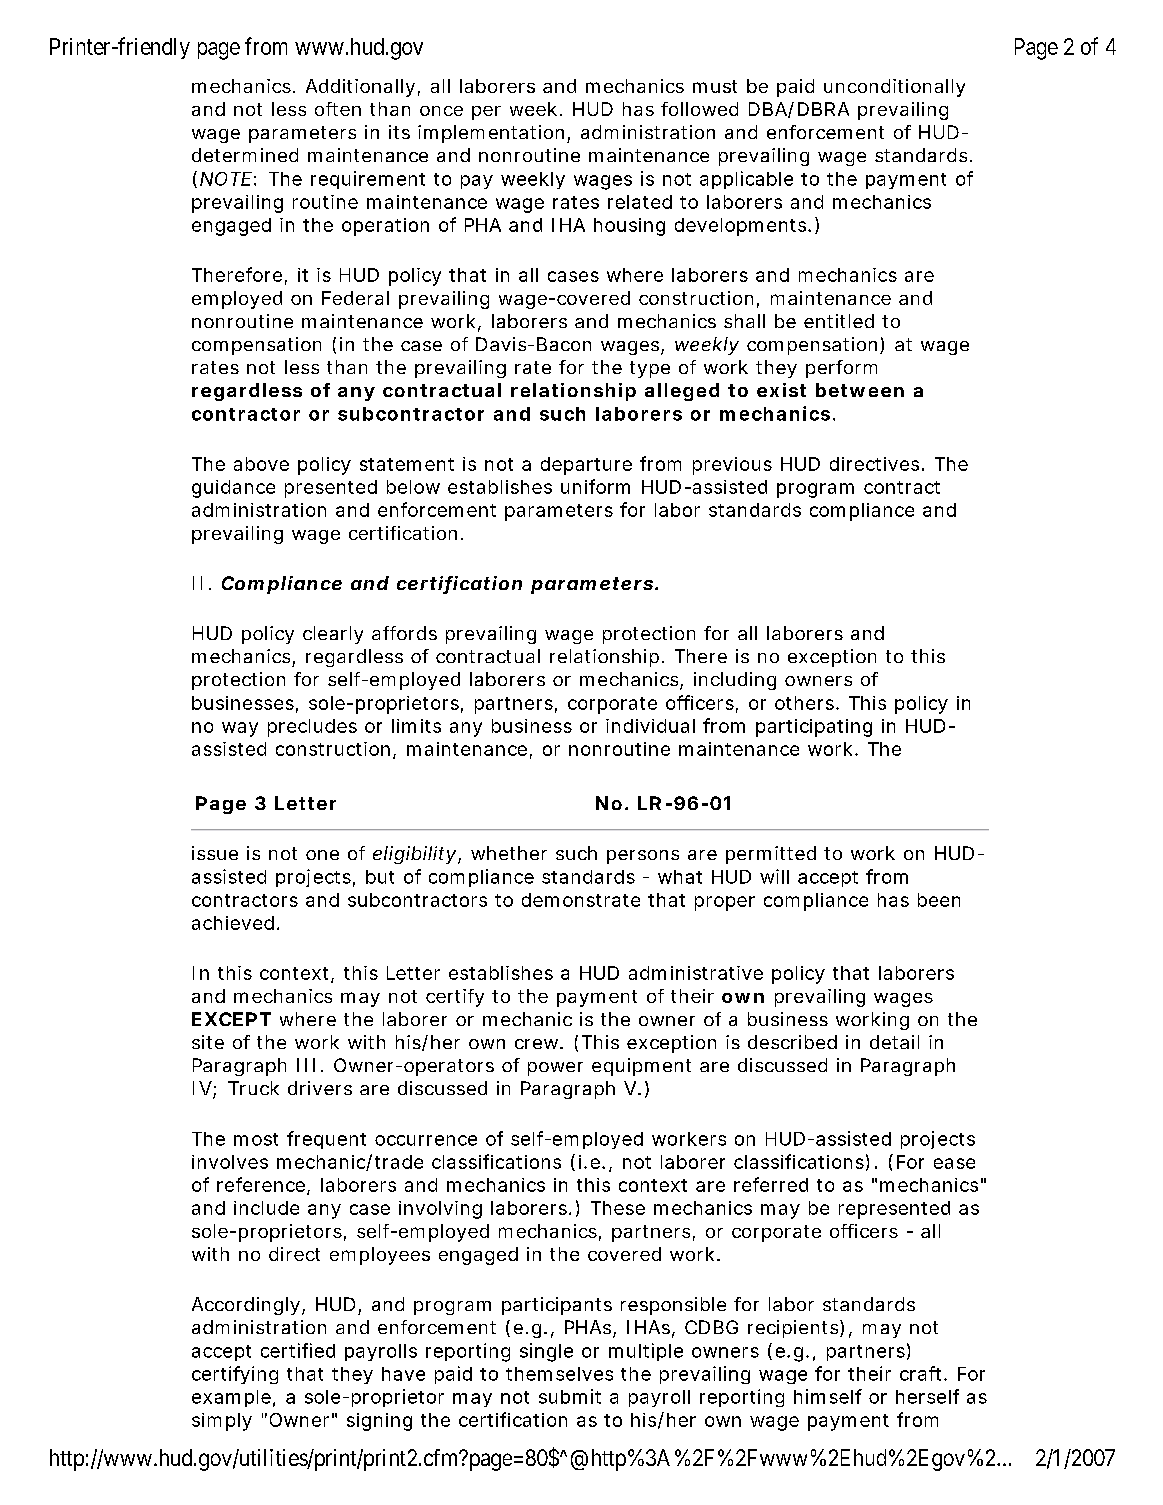  Describe the element at coordinates (312, 728) in the screenshot. I see `precludes` at that location.
